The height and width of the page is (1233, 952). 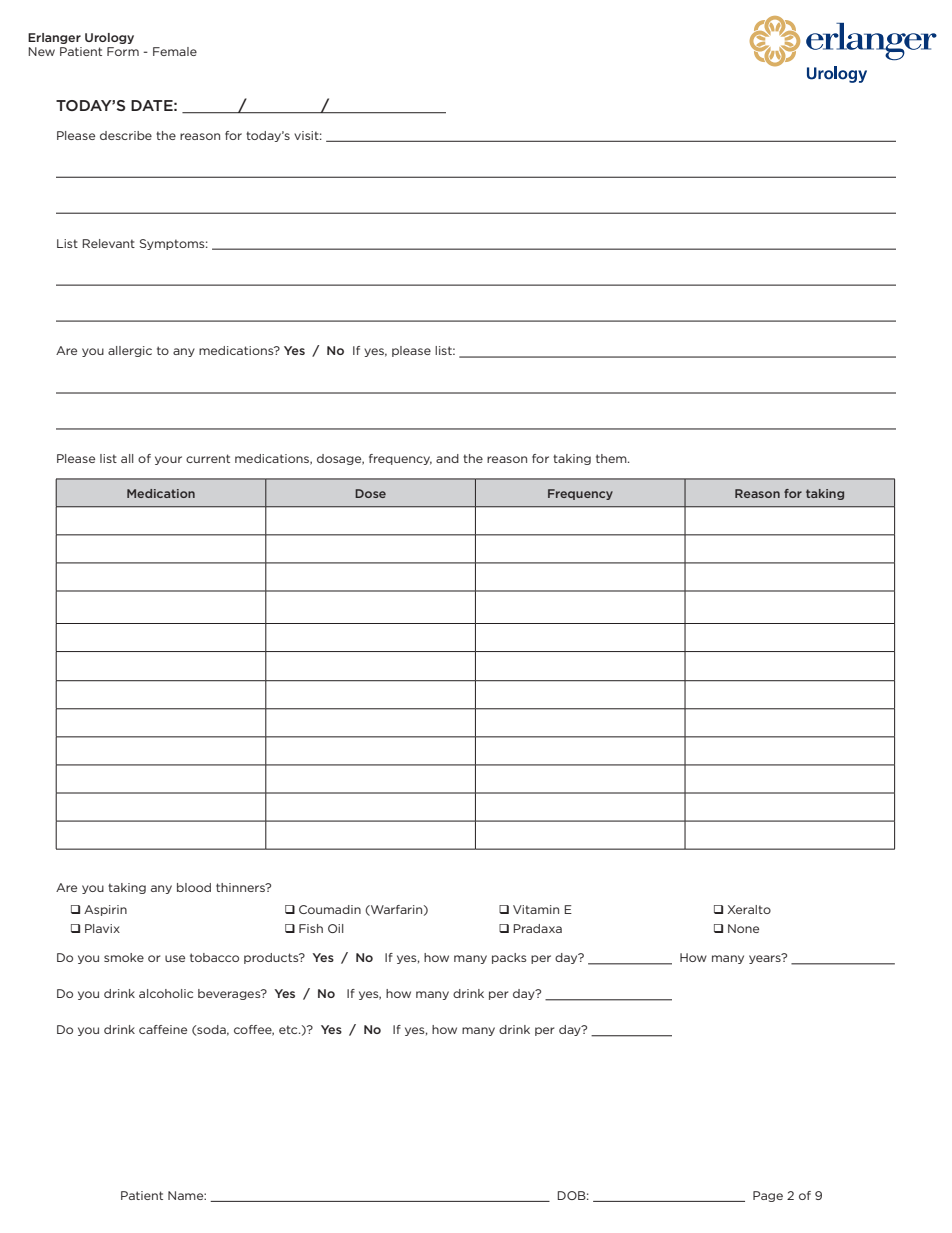 What do you see at coordinates (163, 1029) in the page?
I see `caffeine` at bounding box center [163, 1029].
